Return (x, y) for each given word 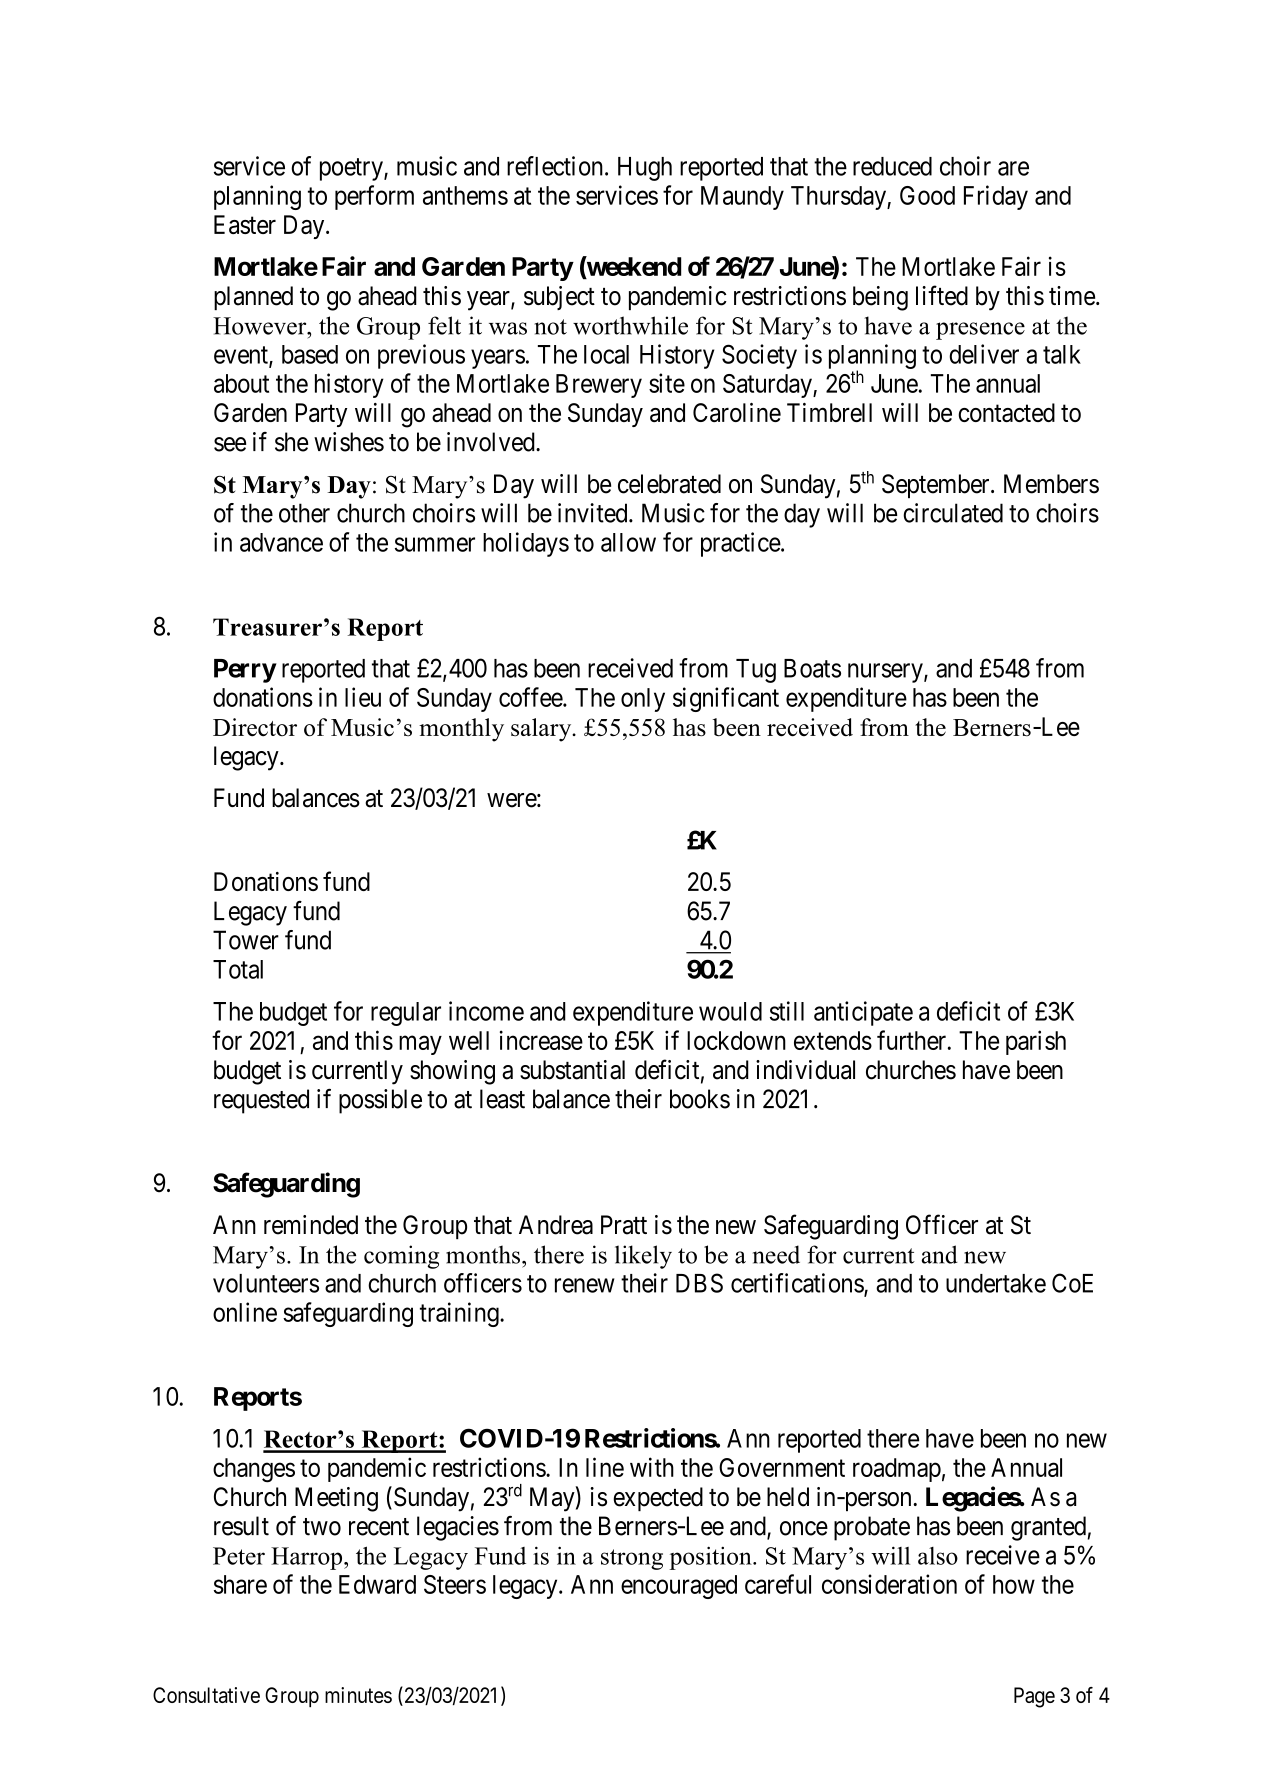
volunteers (266, 1283)
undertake (996, 1283)
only (643, 700)
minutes (358, 1695)
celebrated (669, 484)
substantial (572, 1070)
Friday (996, 197)
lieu (363, 697)
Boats (812, 668)
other (304, 513)
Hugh (645, 169)
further (913, 1040)
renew (585, 1285)
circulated (953, 513)
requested (261, 1101)
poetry (352, 169)
